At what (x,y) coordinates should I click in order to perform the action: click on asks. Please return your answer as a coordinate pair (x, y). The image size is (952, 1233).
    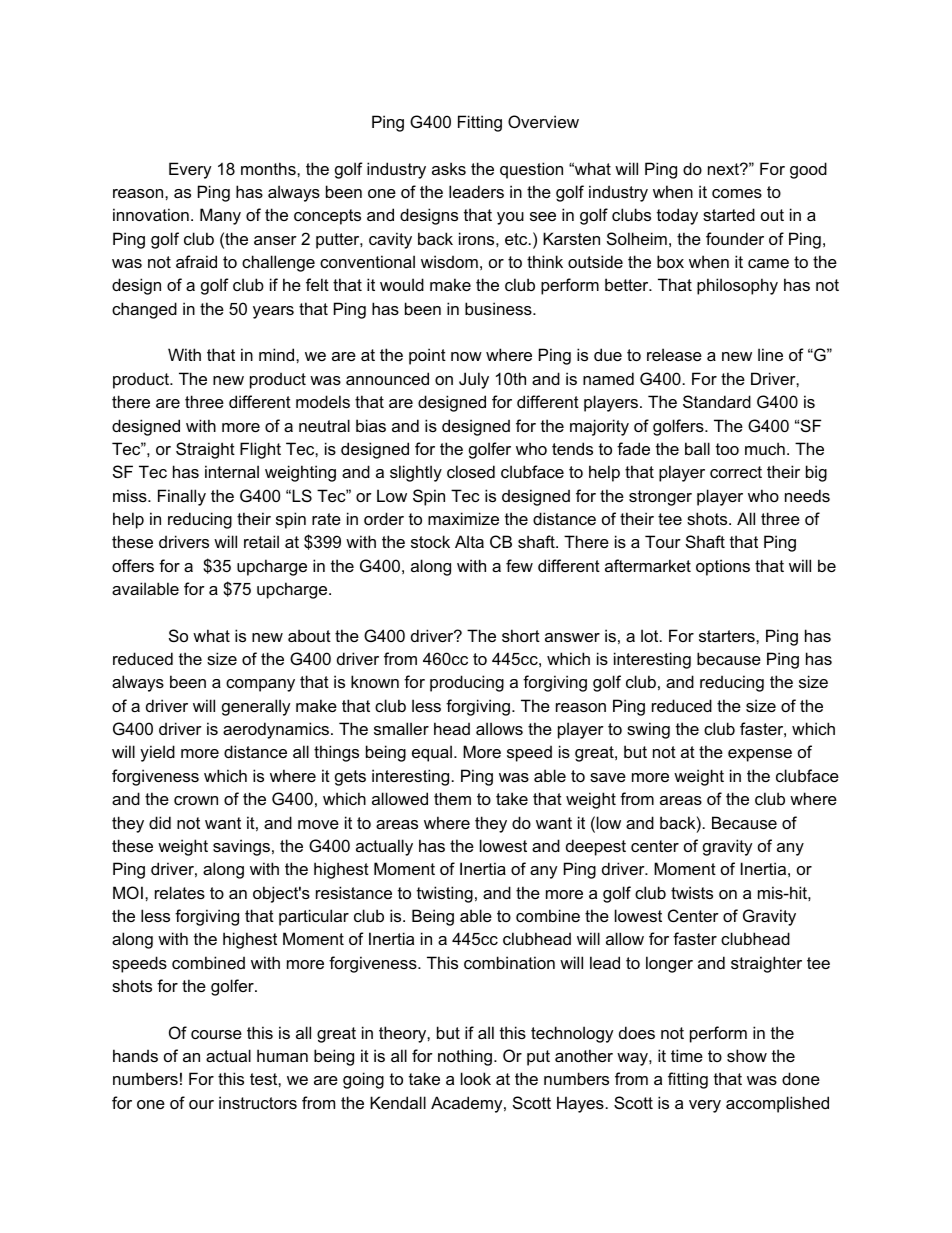
    Looking at the image, I should click on (449, 168).
